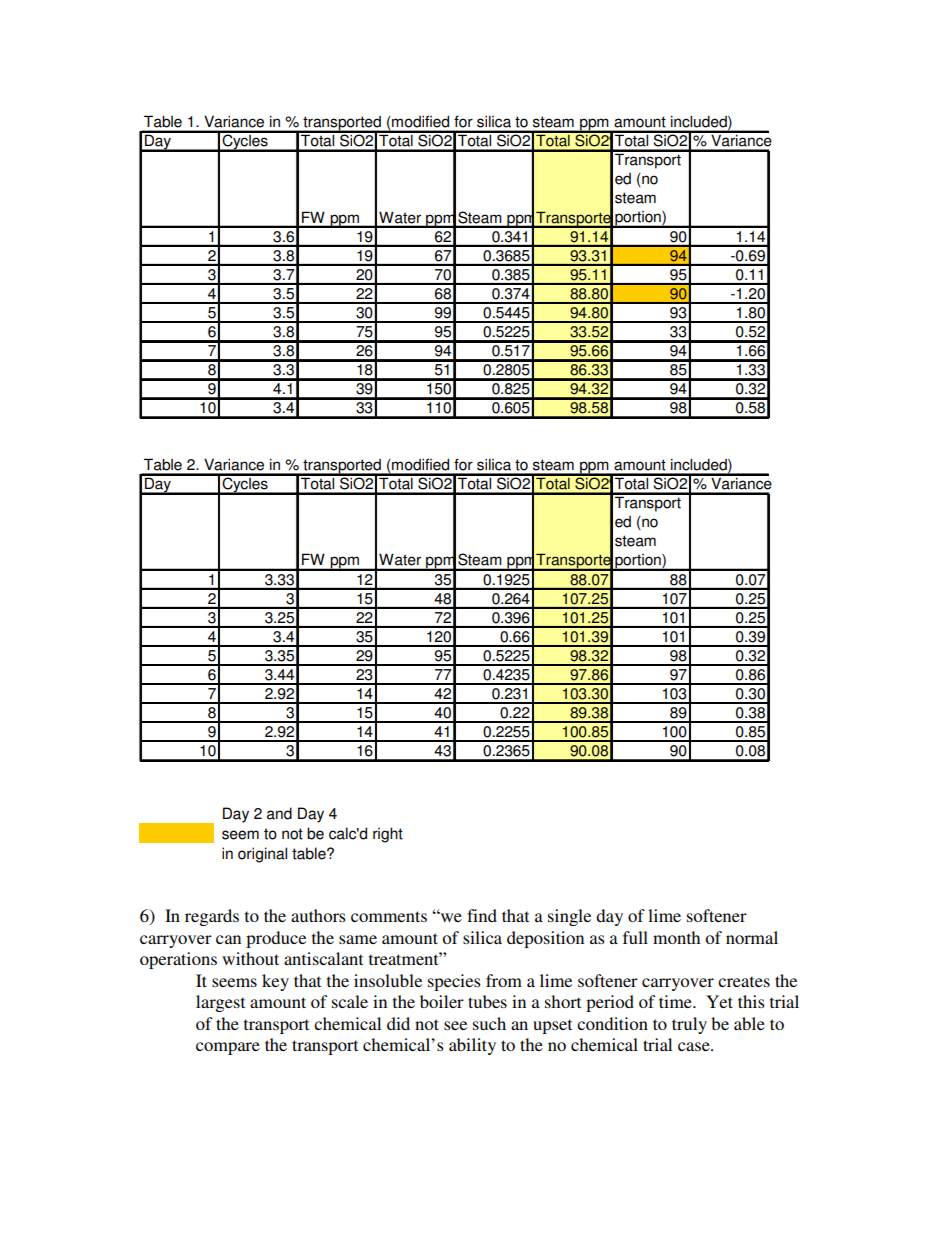 Image resolution: width=952 pixels, height=1233 pixels. What do you see at coordinates (545, 939) in the document?
I see `deposition` at bounding box center [545, 939].
